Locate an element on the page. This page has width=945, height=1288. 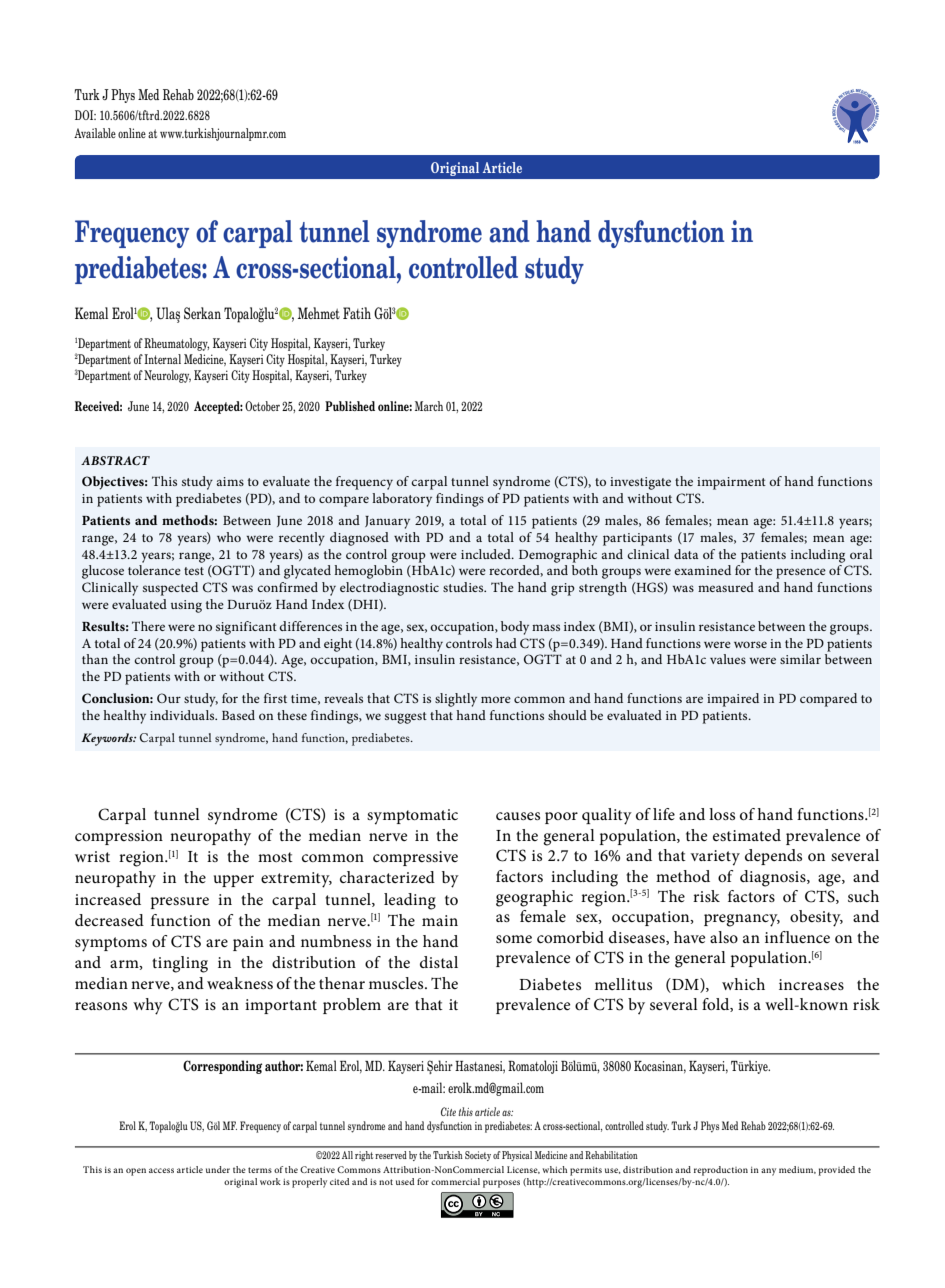
impairment is located at coordinates (731, 483).
